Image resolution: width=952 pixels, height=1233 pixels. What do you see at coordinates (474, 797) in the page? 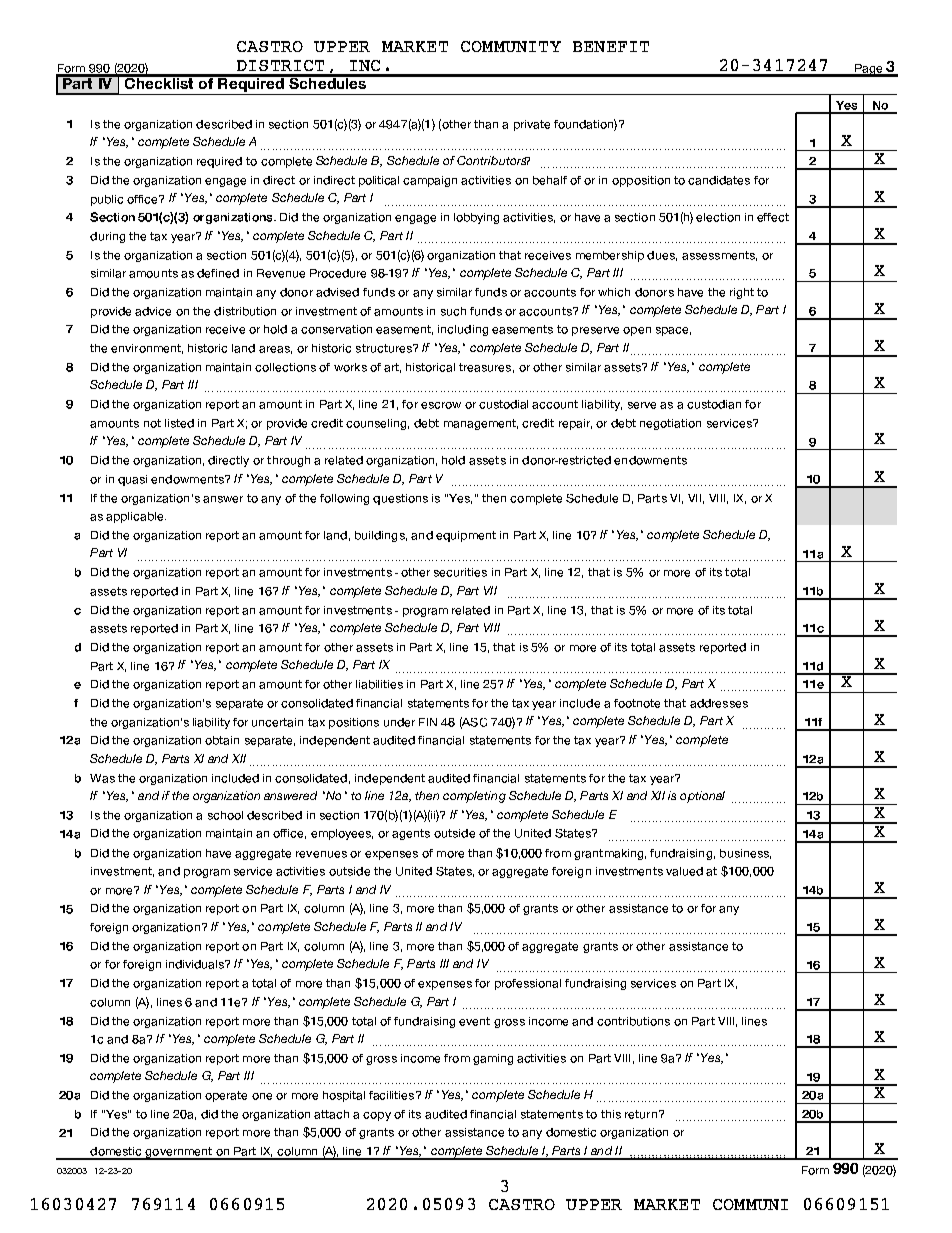
I see `completing` at bounding box center [474, 797].
